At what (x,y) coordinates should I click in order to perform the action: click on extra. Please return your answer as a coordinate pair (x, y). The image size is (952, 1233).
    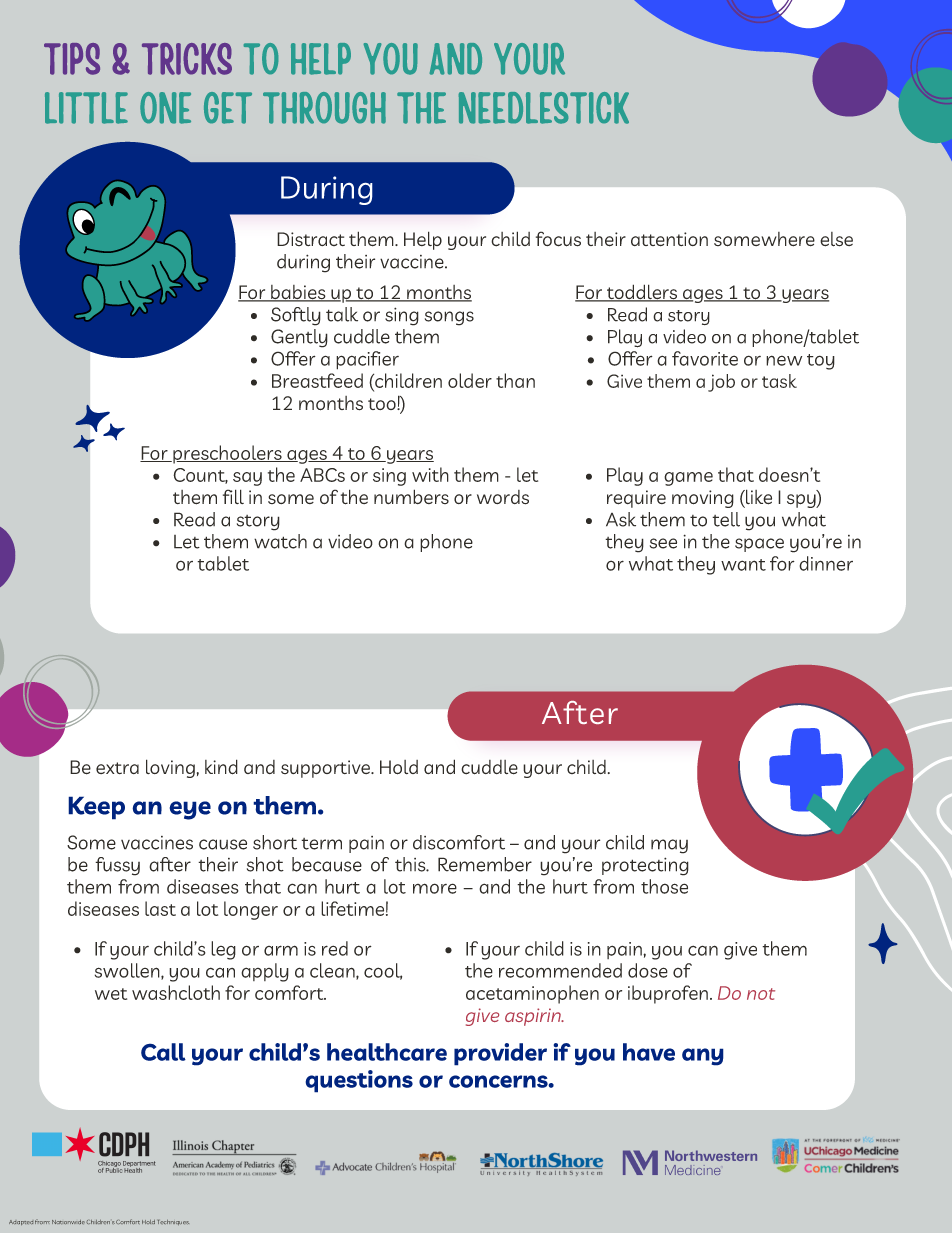
    Looking at the image, I should click on (117, 768).
